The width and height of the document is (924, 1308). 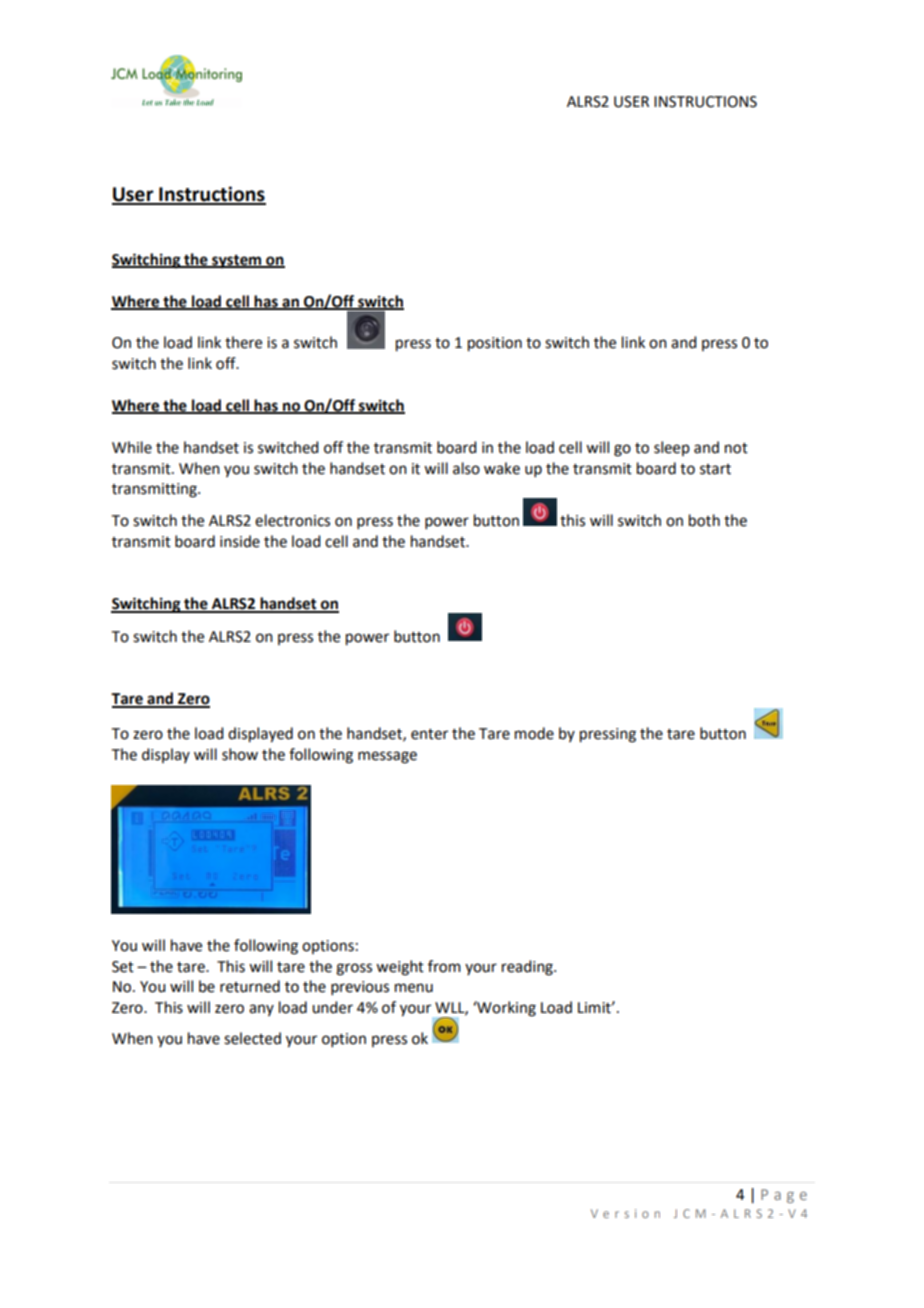 What do you see at coordinates (240, 754) in the document?
I see `show` at bounding box center [240, 754].
